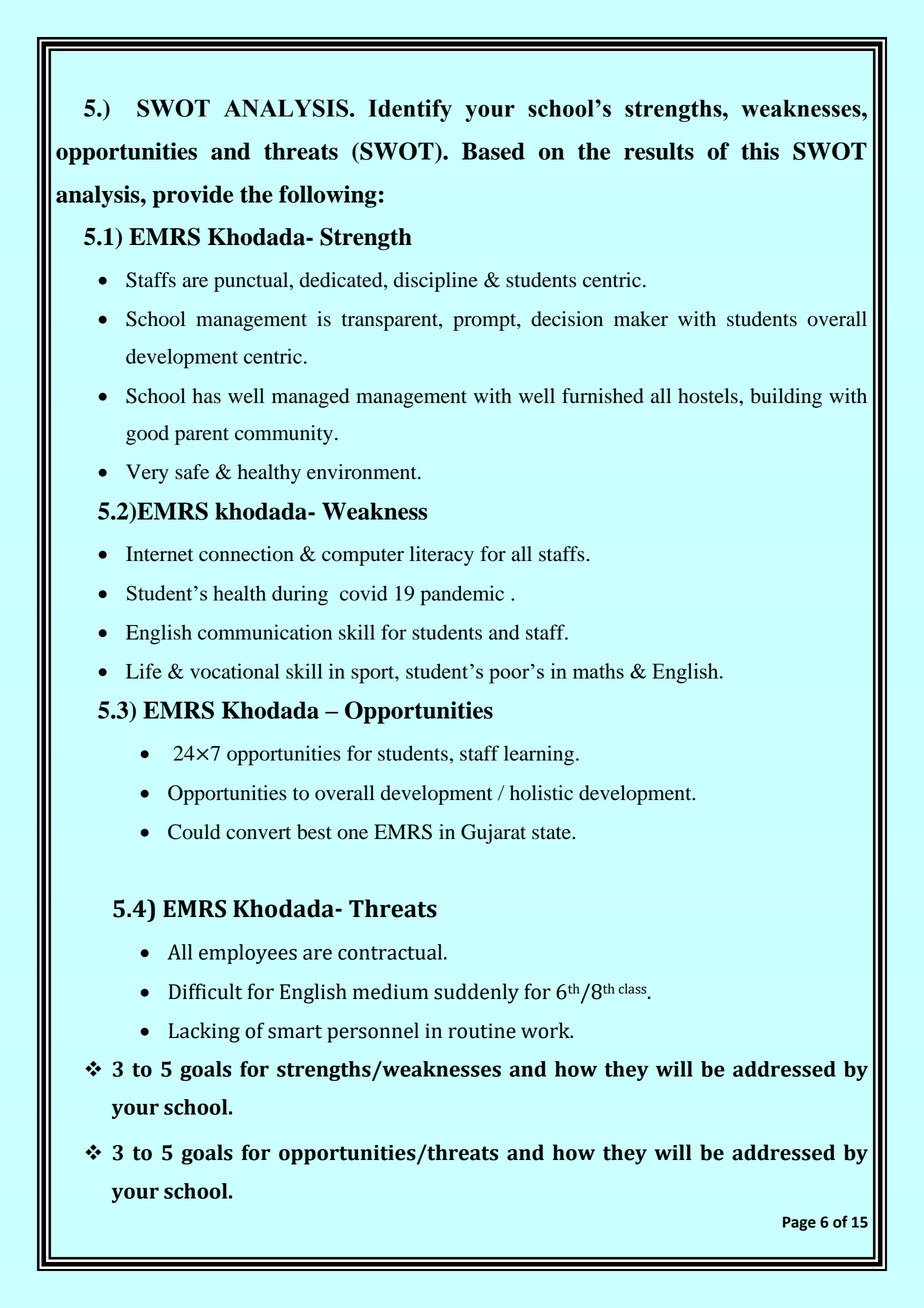 The height and width of the image is (1308, 924). What do you see at coordinates (709, 396) in the image?
I see `hostels` at bounding box center [709, 396].
